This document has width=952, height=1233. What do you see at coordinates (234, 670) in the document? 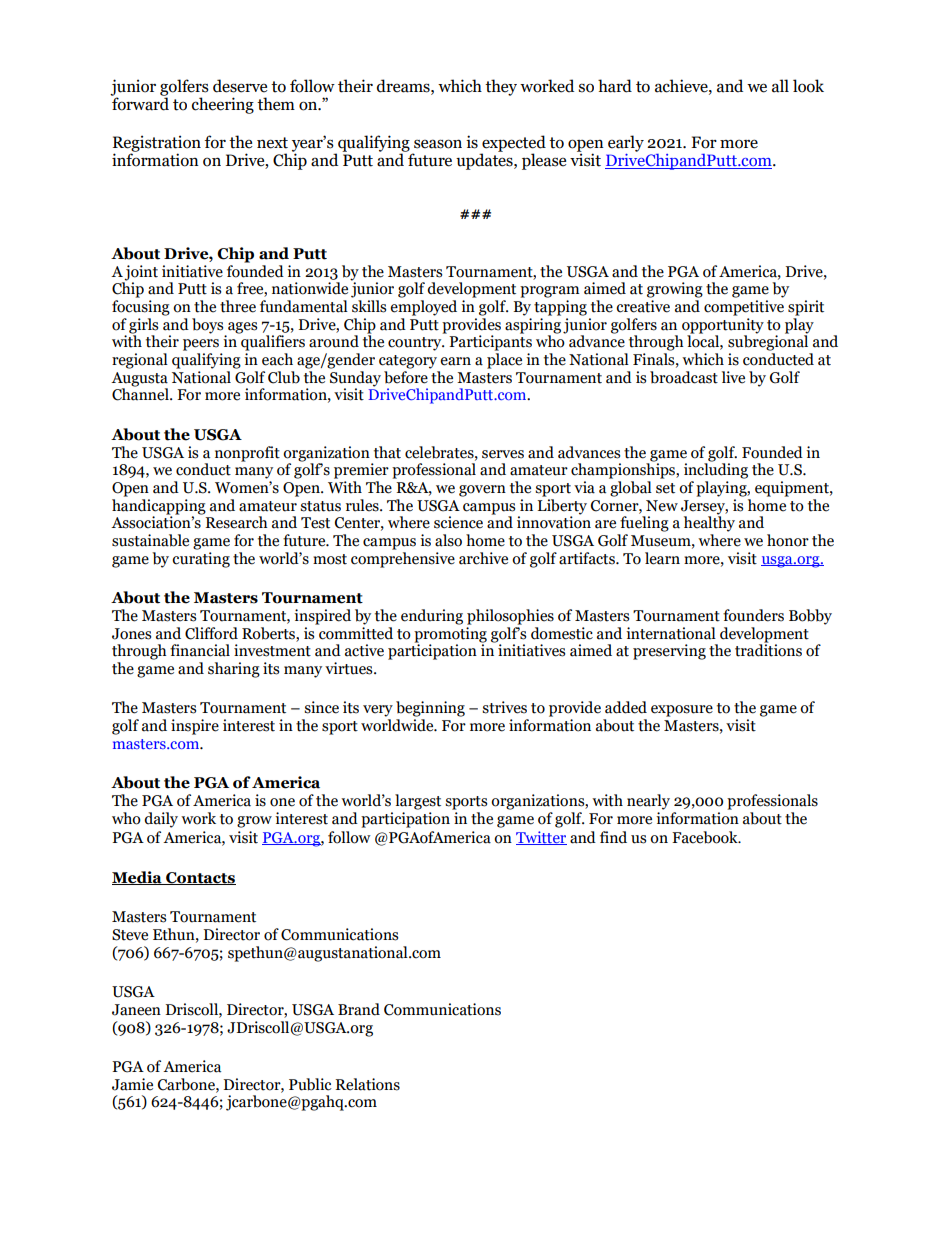
I see `sharing` at bounding box center [234, 670].
